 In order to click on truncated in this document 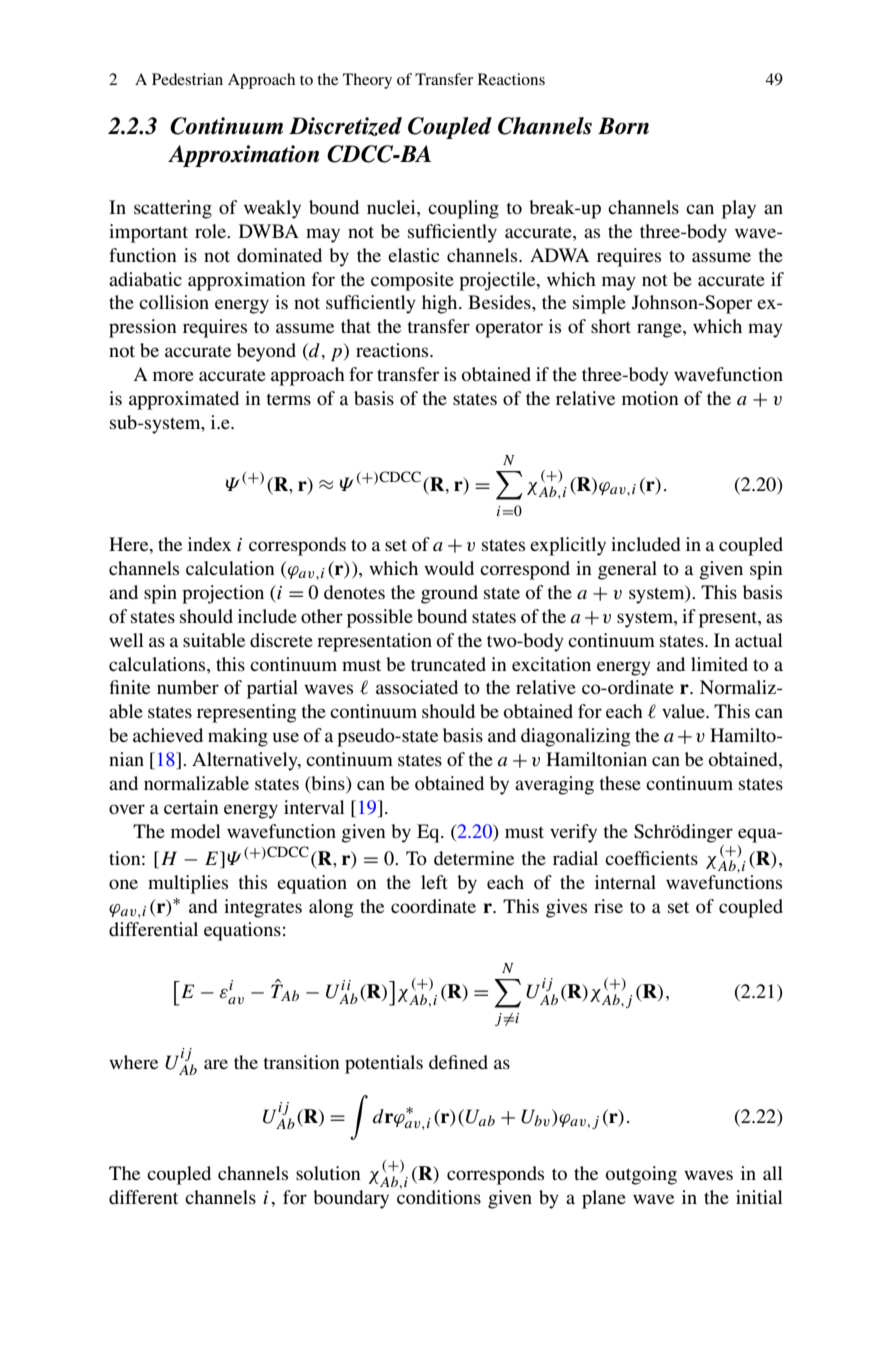, I will do `click(448, 664)`.
